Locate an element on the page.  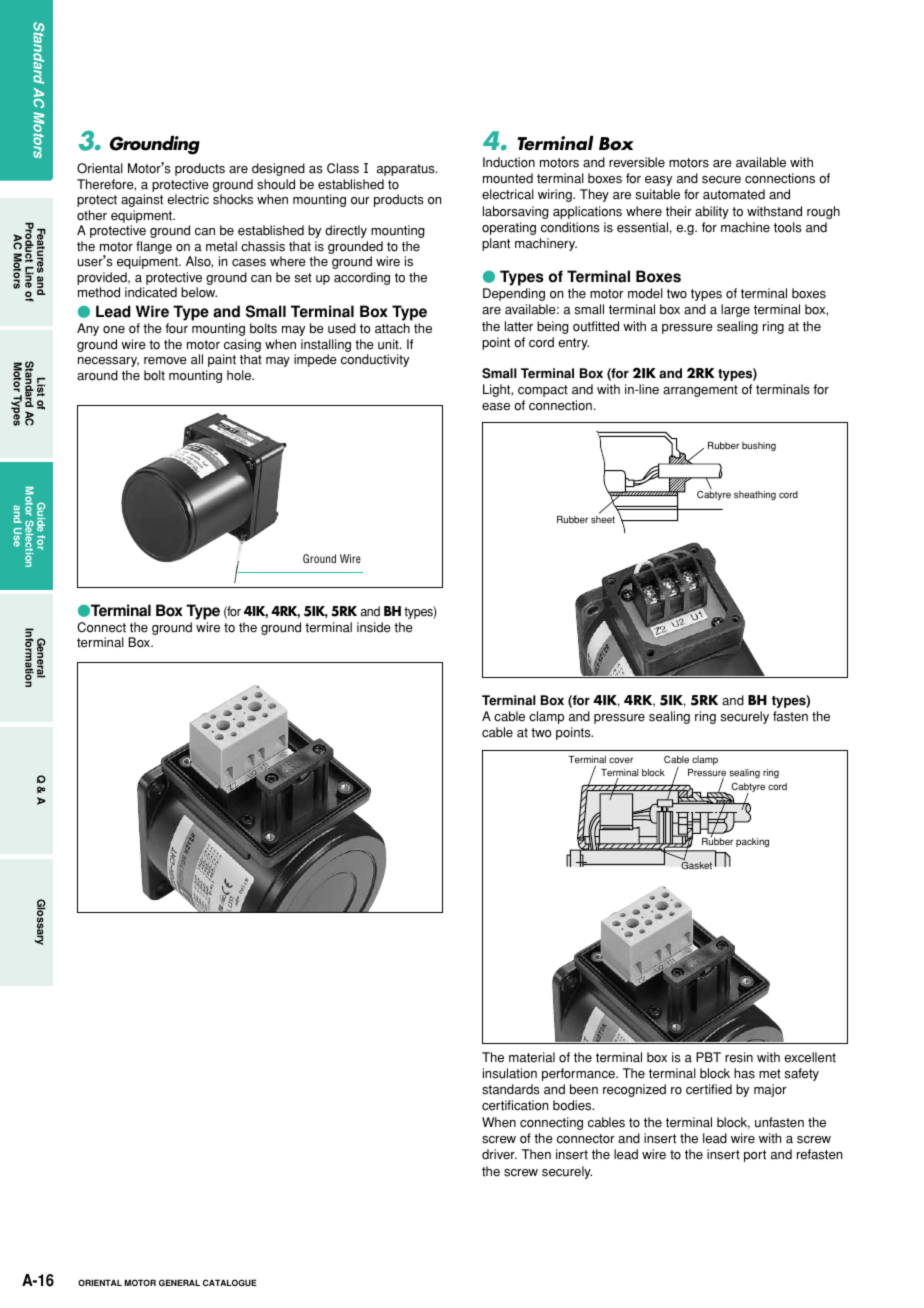
material is located at coordinates (532, 1057).
